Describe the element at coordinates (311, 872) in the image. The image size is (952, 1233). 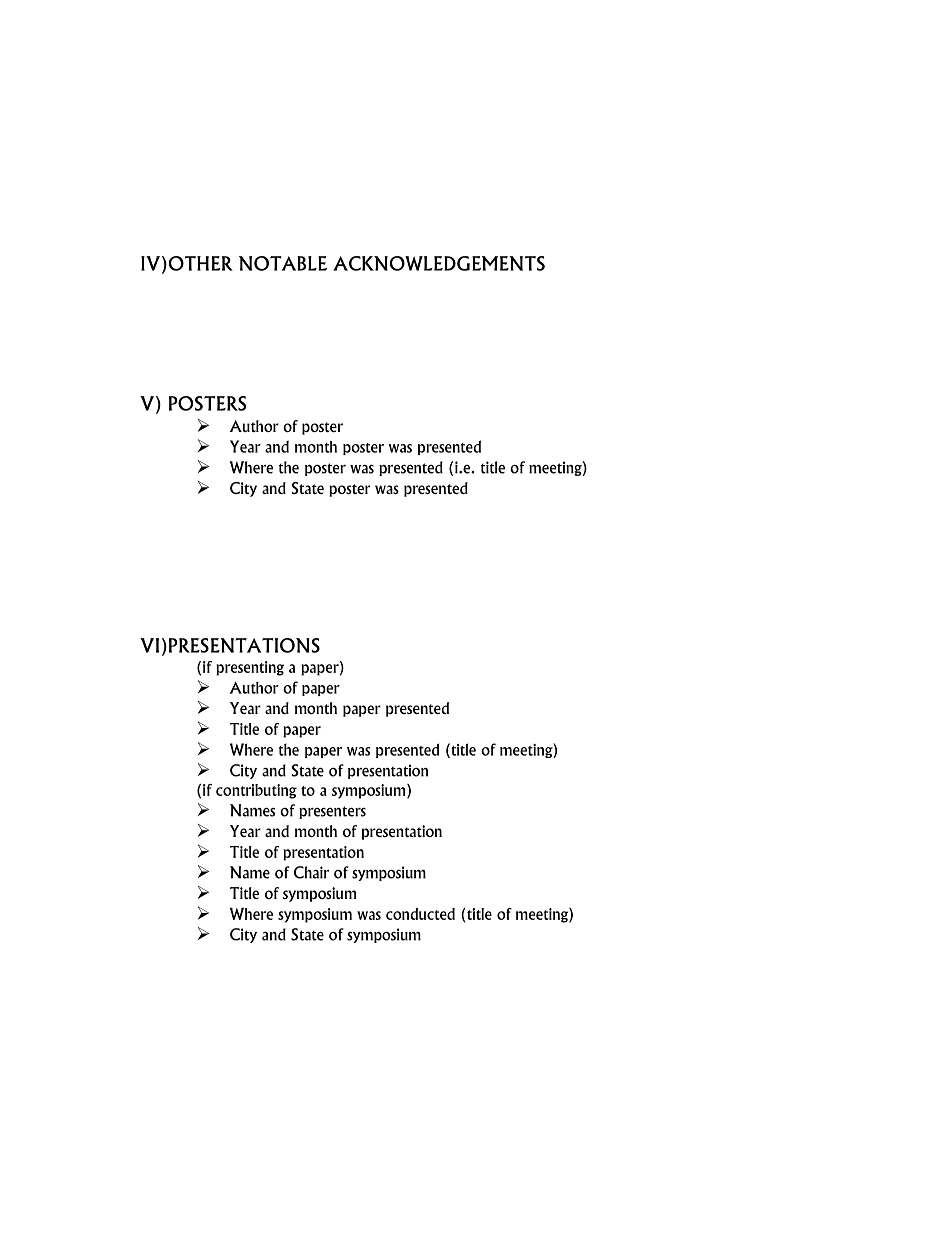
I see `Chair` at that location.
